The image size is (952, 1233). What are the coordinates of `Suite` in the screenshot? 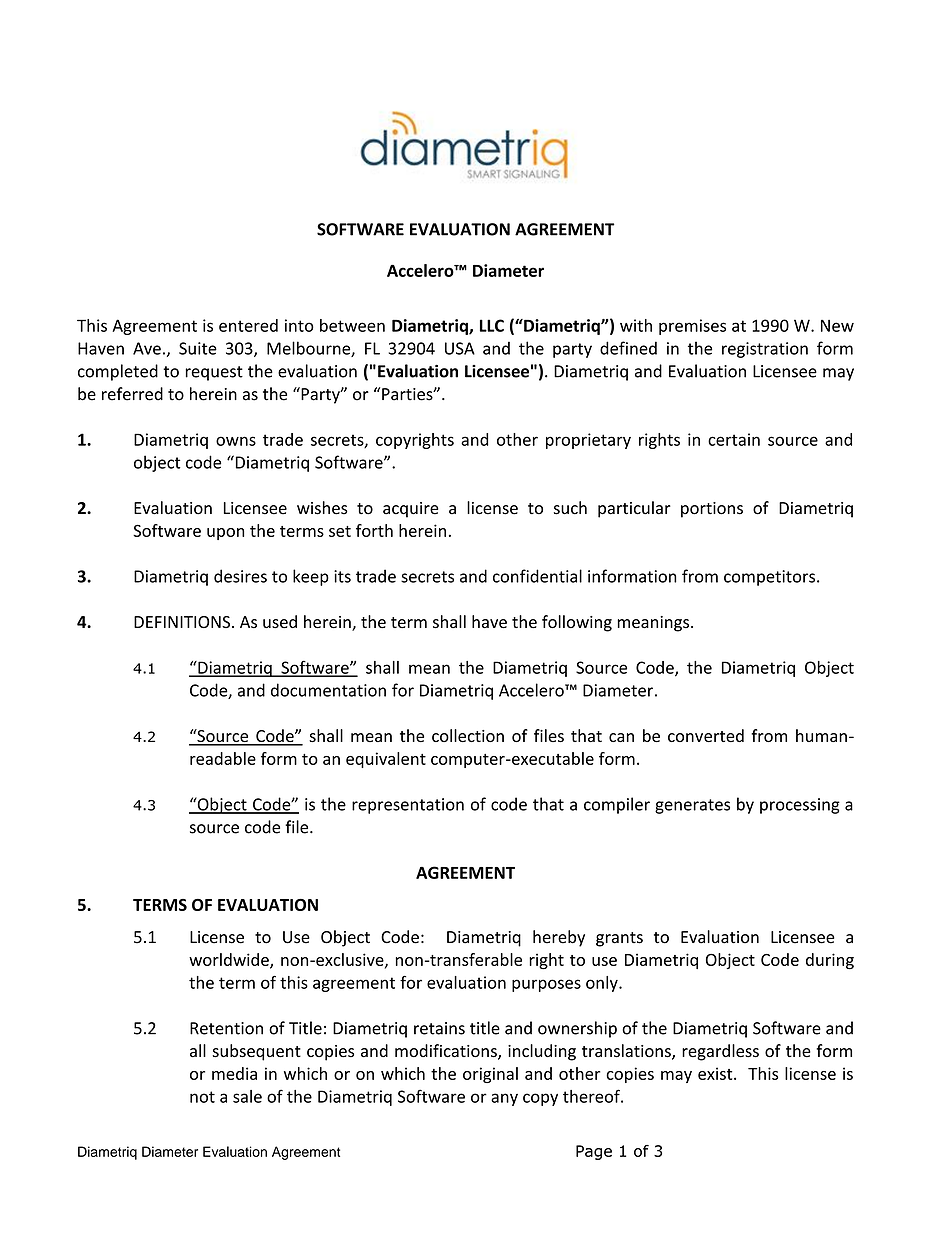 It's located at (198, 348).
